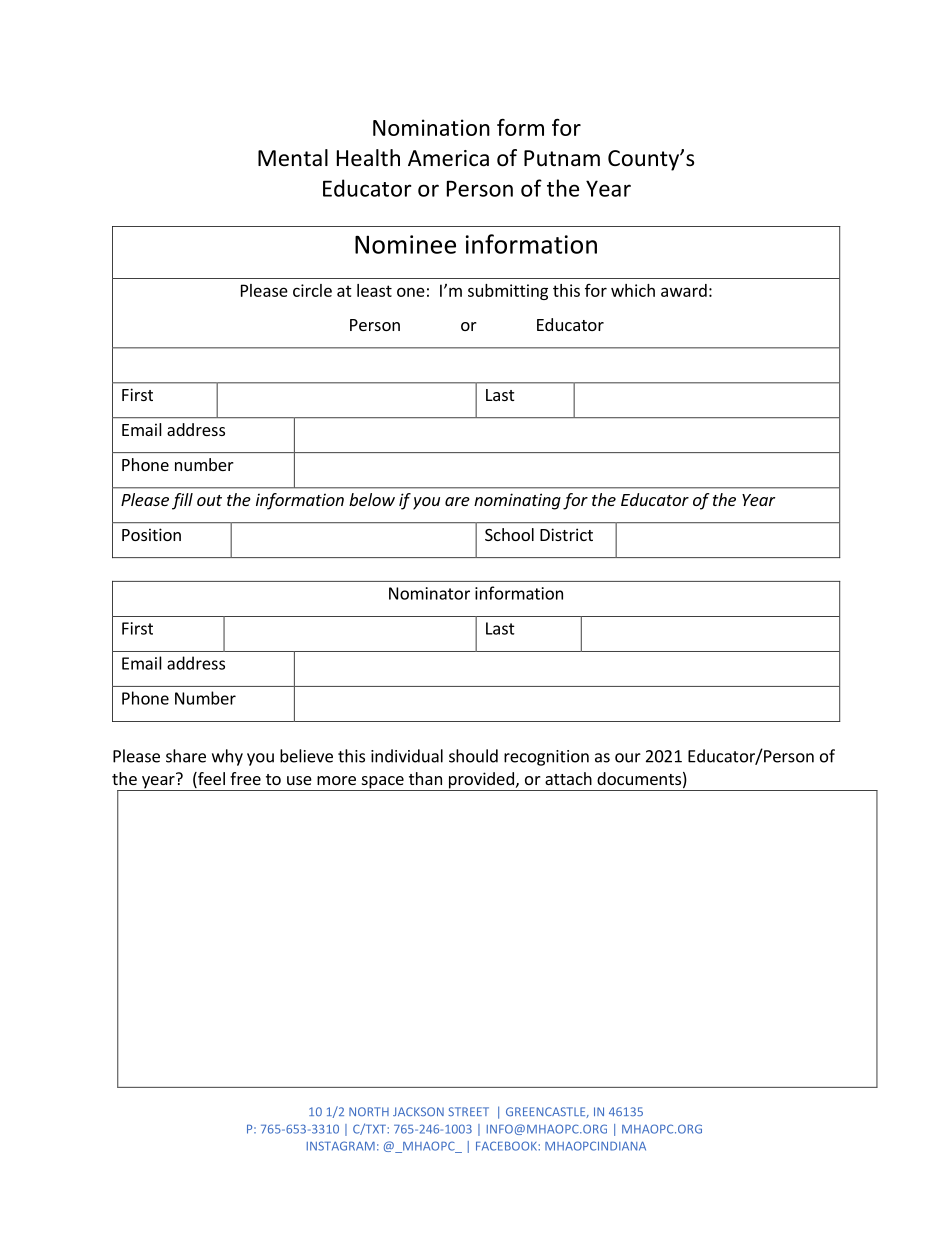  What do you see at coordinates (566, 534) in the image?
I see `District` at bounding box center [566, 534].
